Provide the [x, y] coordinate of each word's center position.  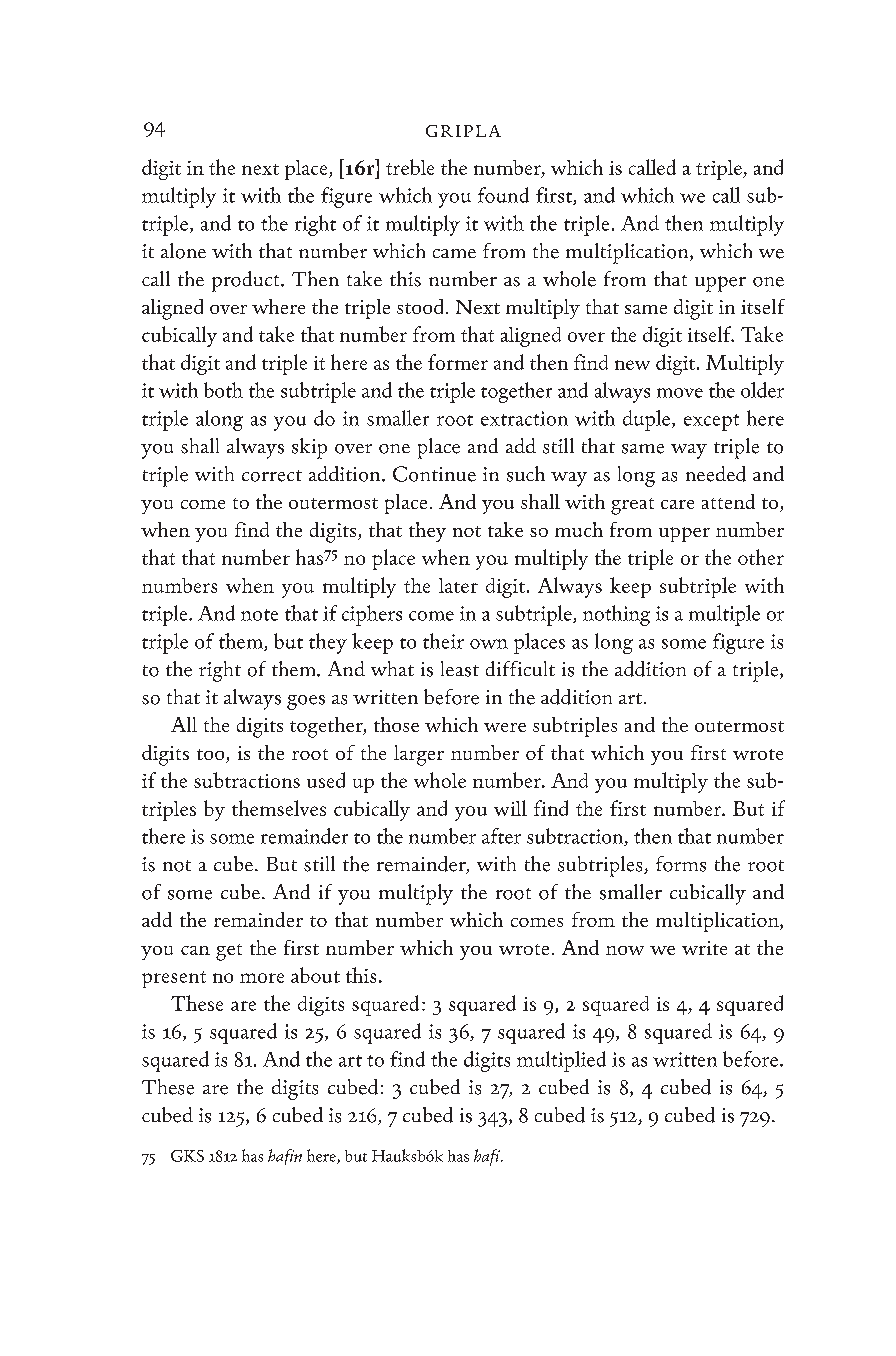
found [503, 195]
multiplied [561, 1061]
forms [681, 864]
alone [183, 251]
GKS [187, 1156]
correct [272, 476]
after [501, 836]
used [326, 780]
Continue [434, 474]
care [677, 504]
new [632, 365]
